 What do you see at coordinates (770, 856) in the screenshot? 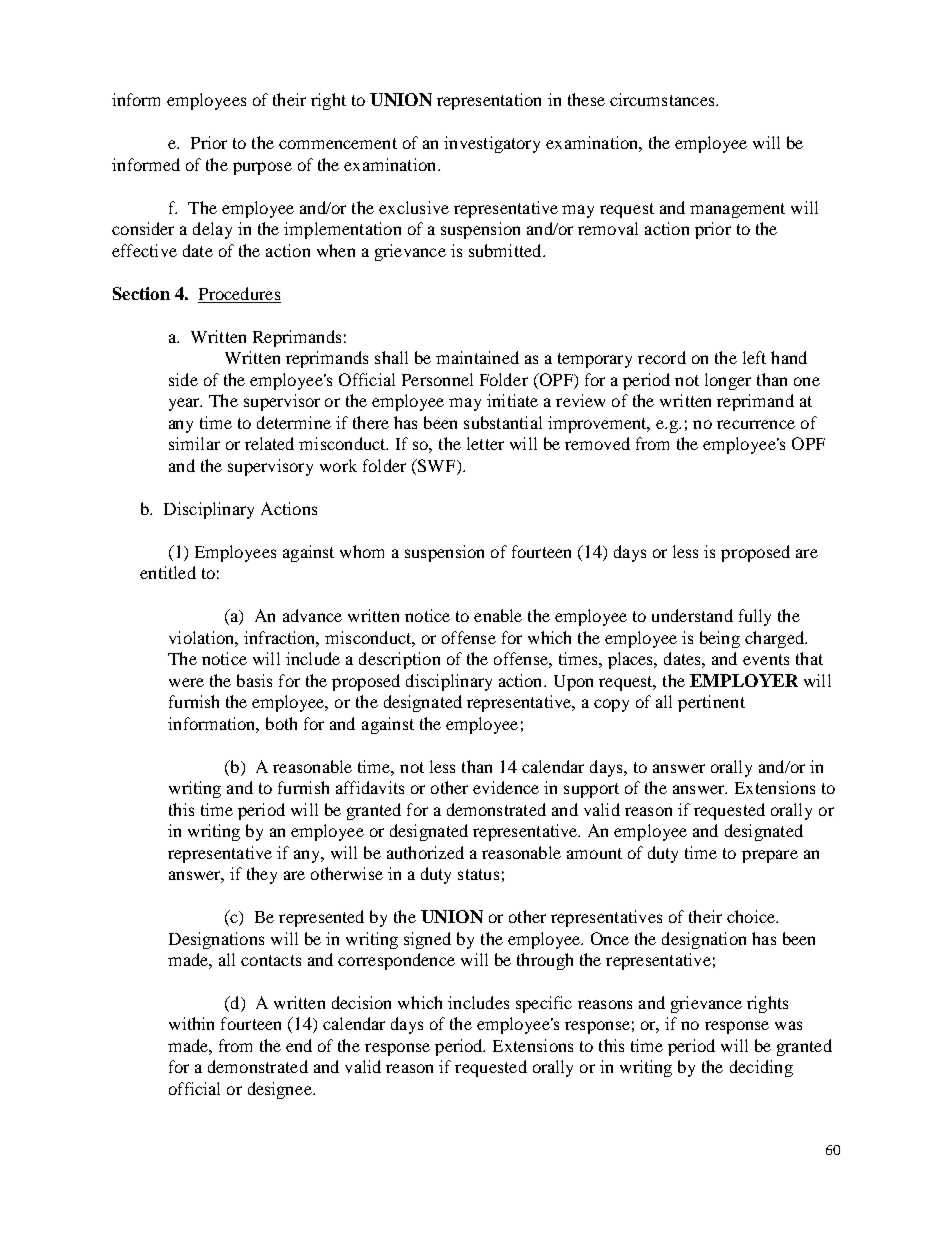
I see `prepare` at bounding box center [770, 856].
